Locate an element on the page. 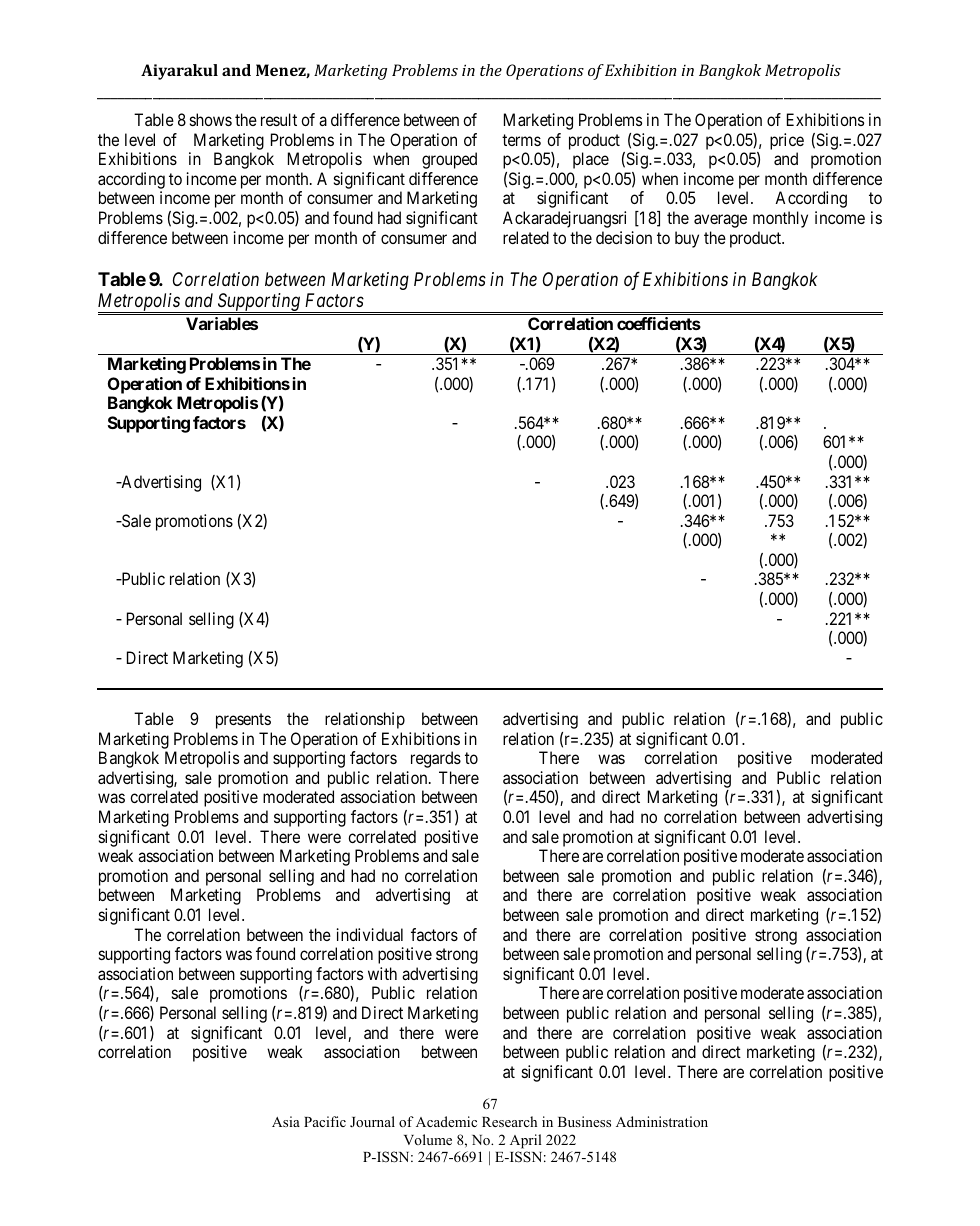 The width and height of the document is (980, 1226). result is located at coordinates (279, 119).
